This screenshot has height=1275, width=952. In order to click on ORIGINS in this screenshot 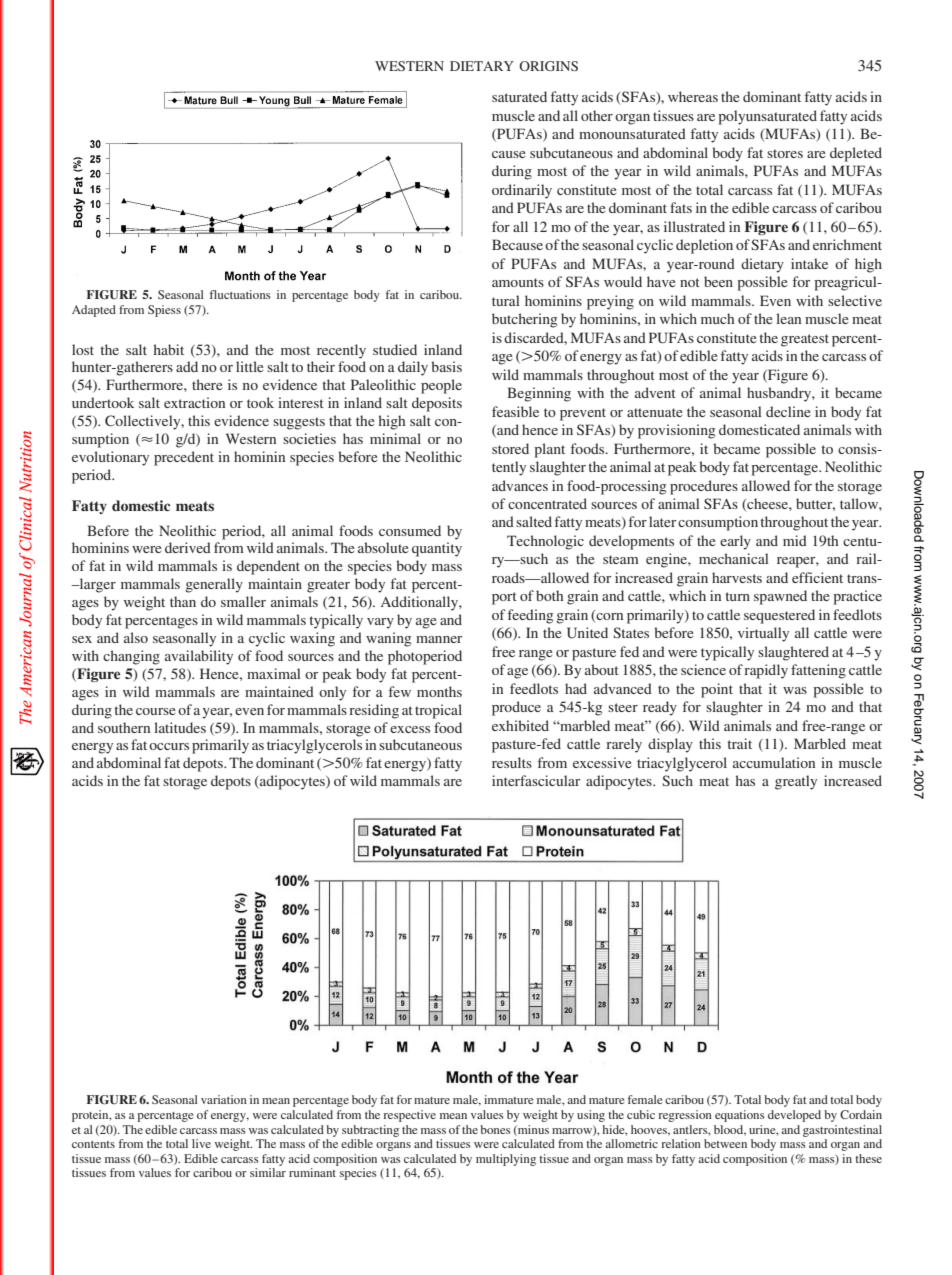, I will do `click(548, 66)`.
